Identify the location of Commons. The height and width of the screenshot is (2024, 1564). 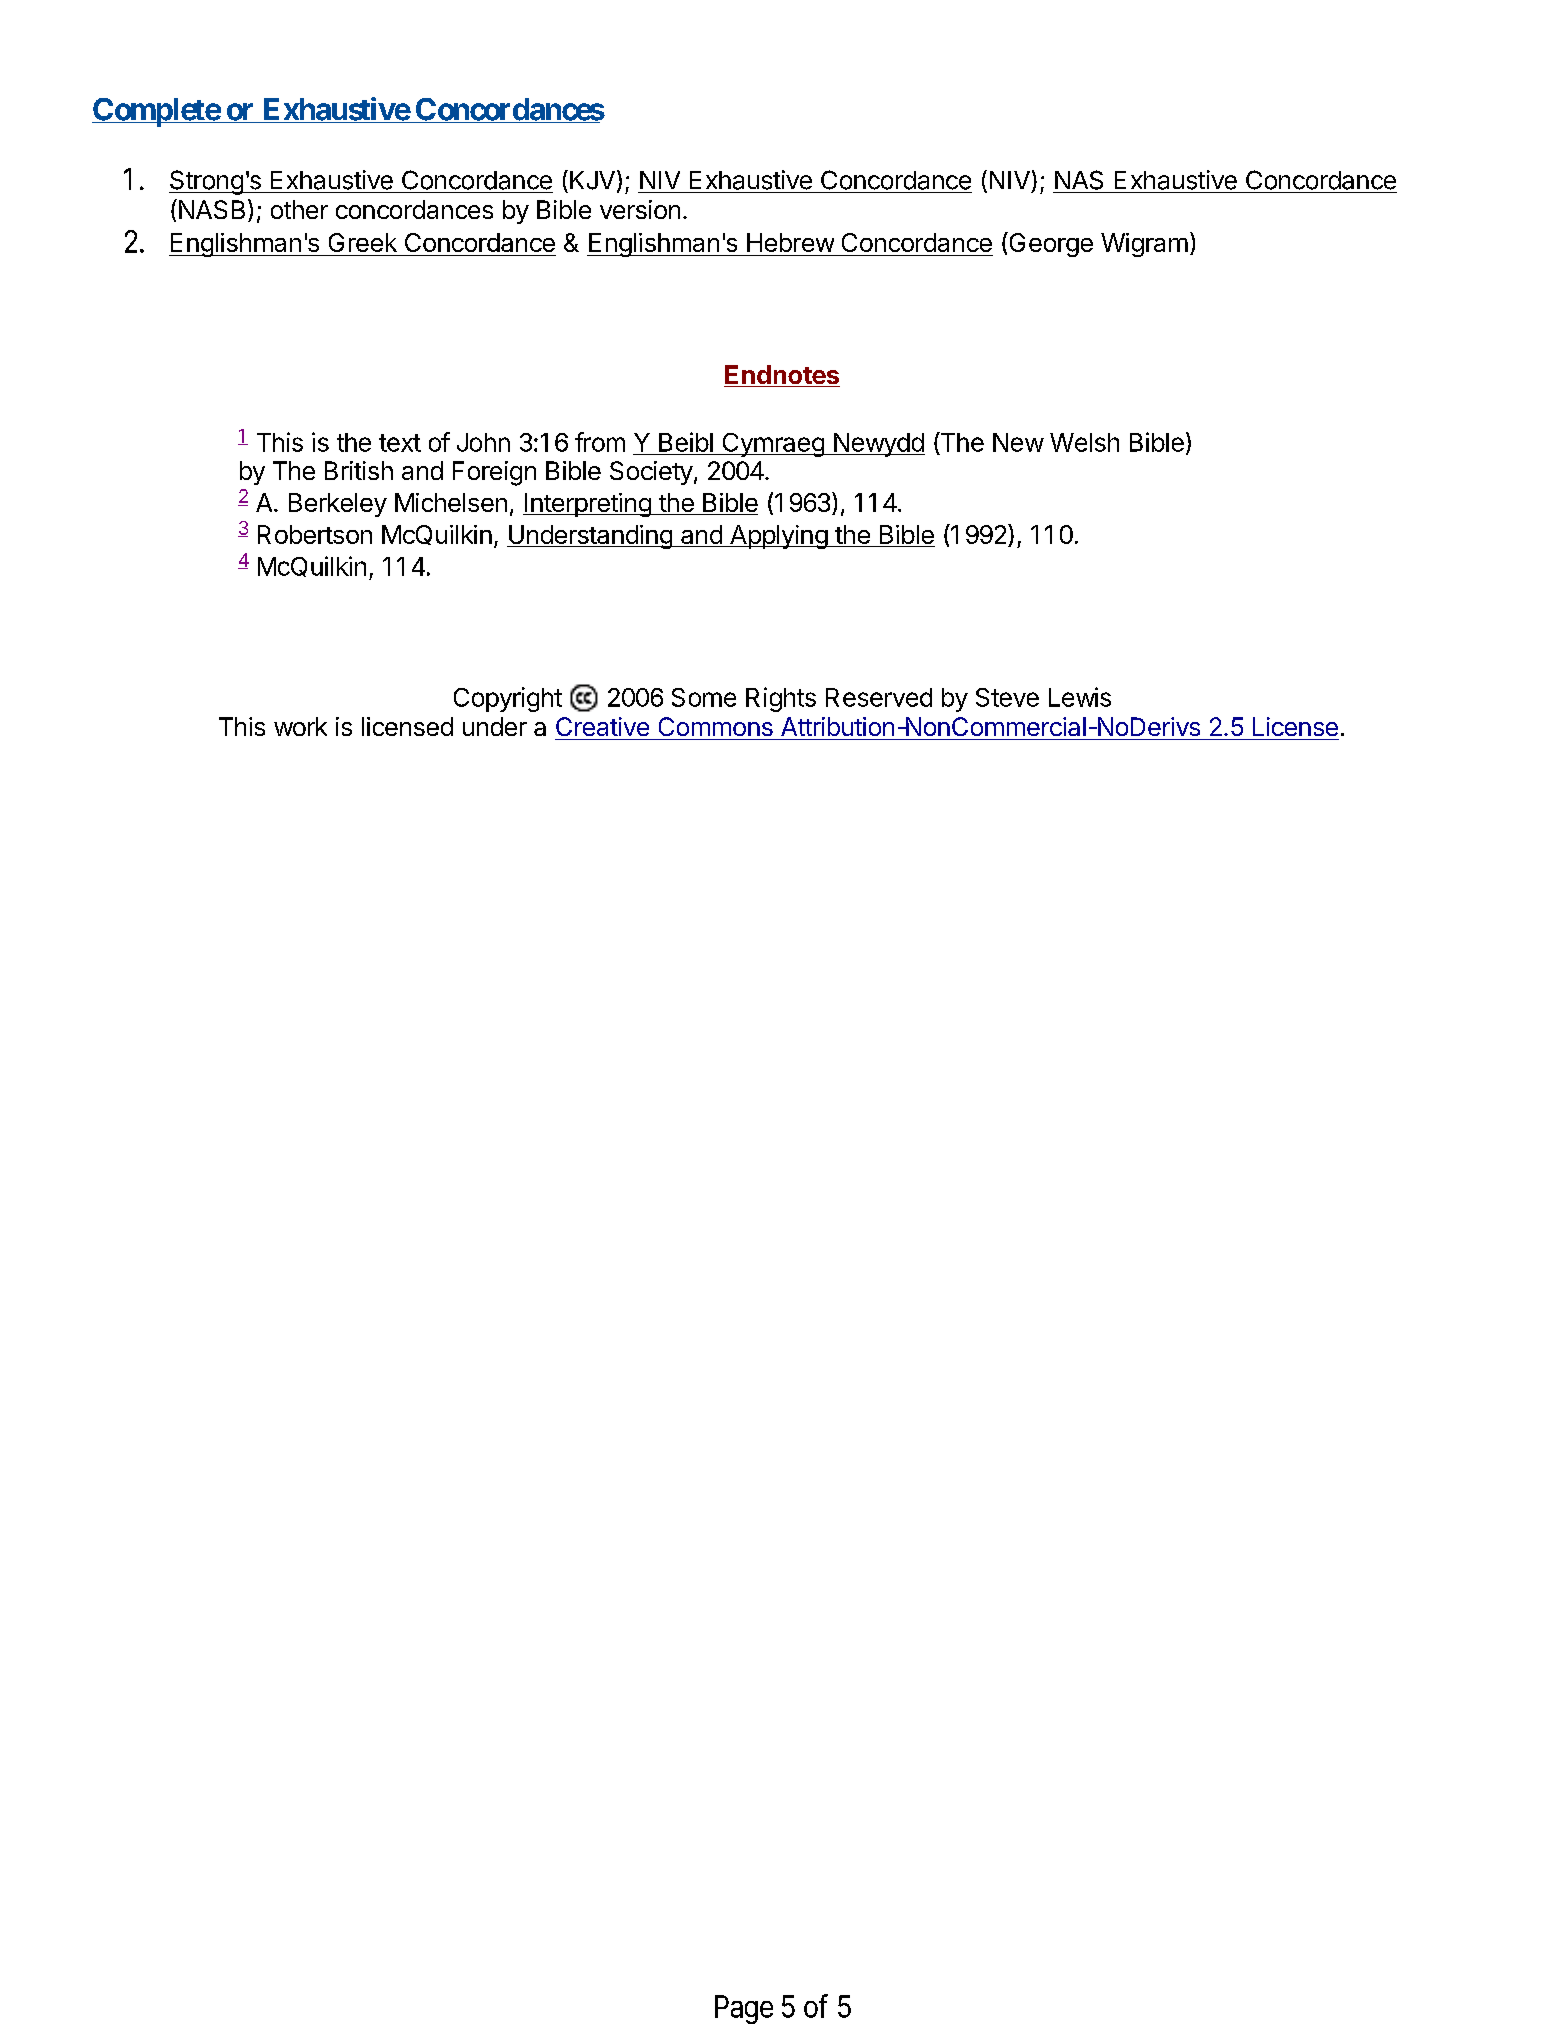
(716, 726).
